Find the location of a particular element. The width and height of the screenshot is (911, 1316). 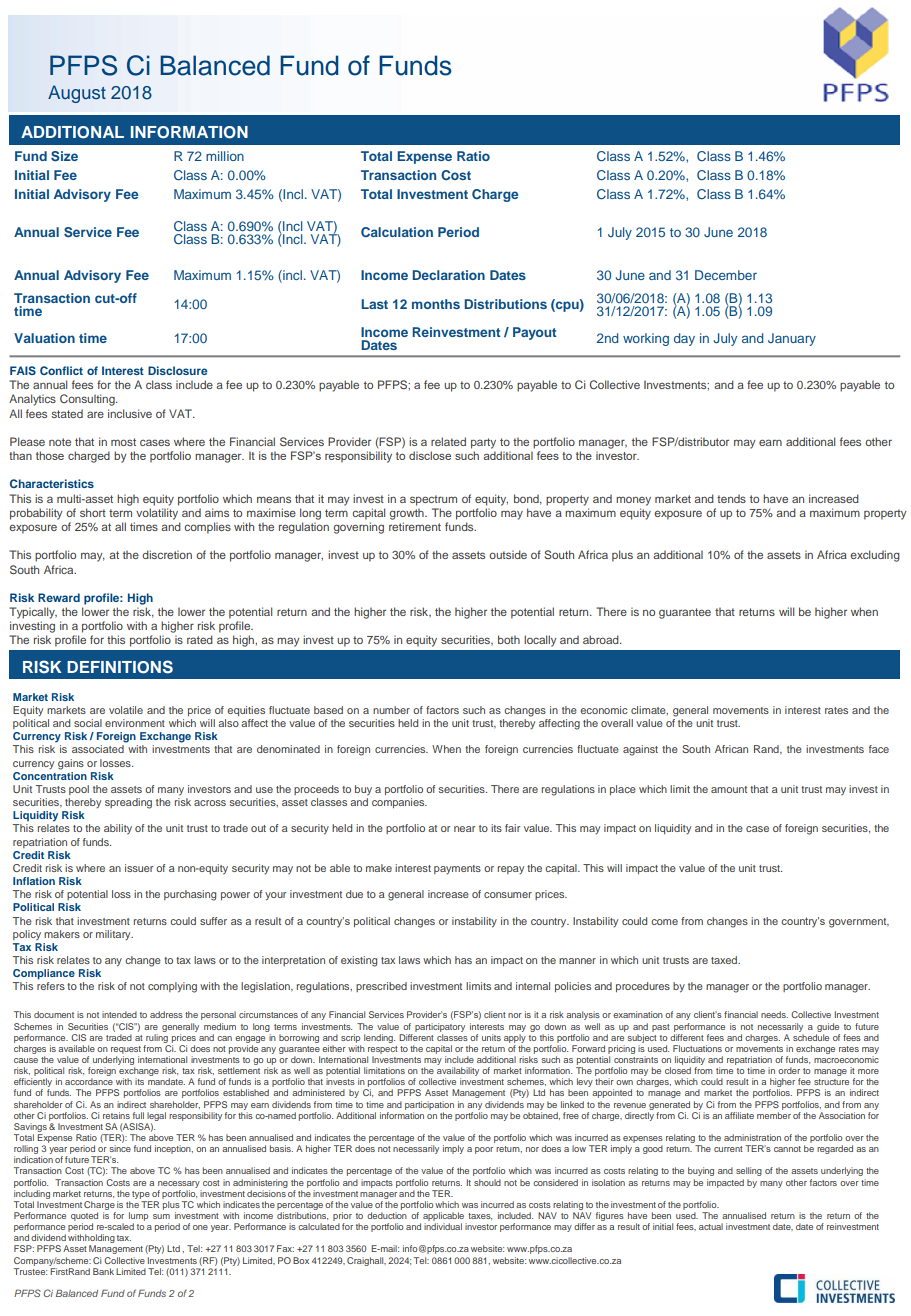

payments is located at coordinates (457, 869).
